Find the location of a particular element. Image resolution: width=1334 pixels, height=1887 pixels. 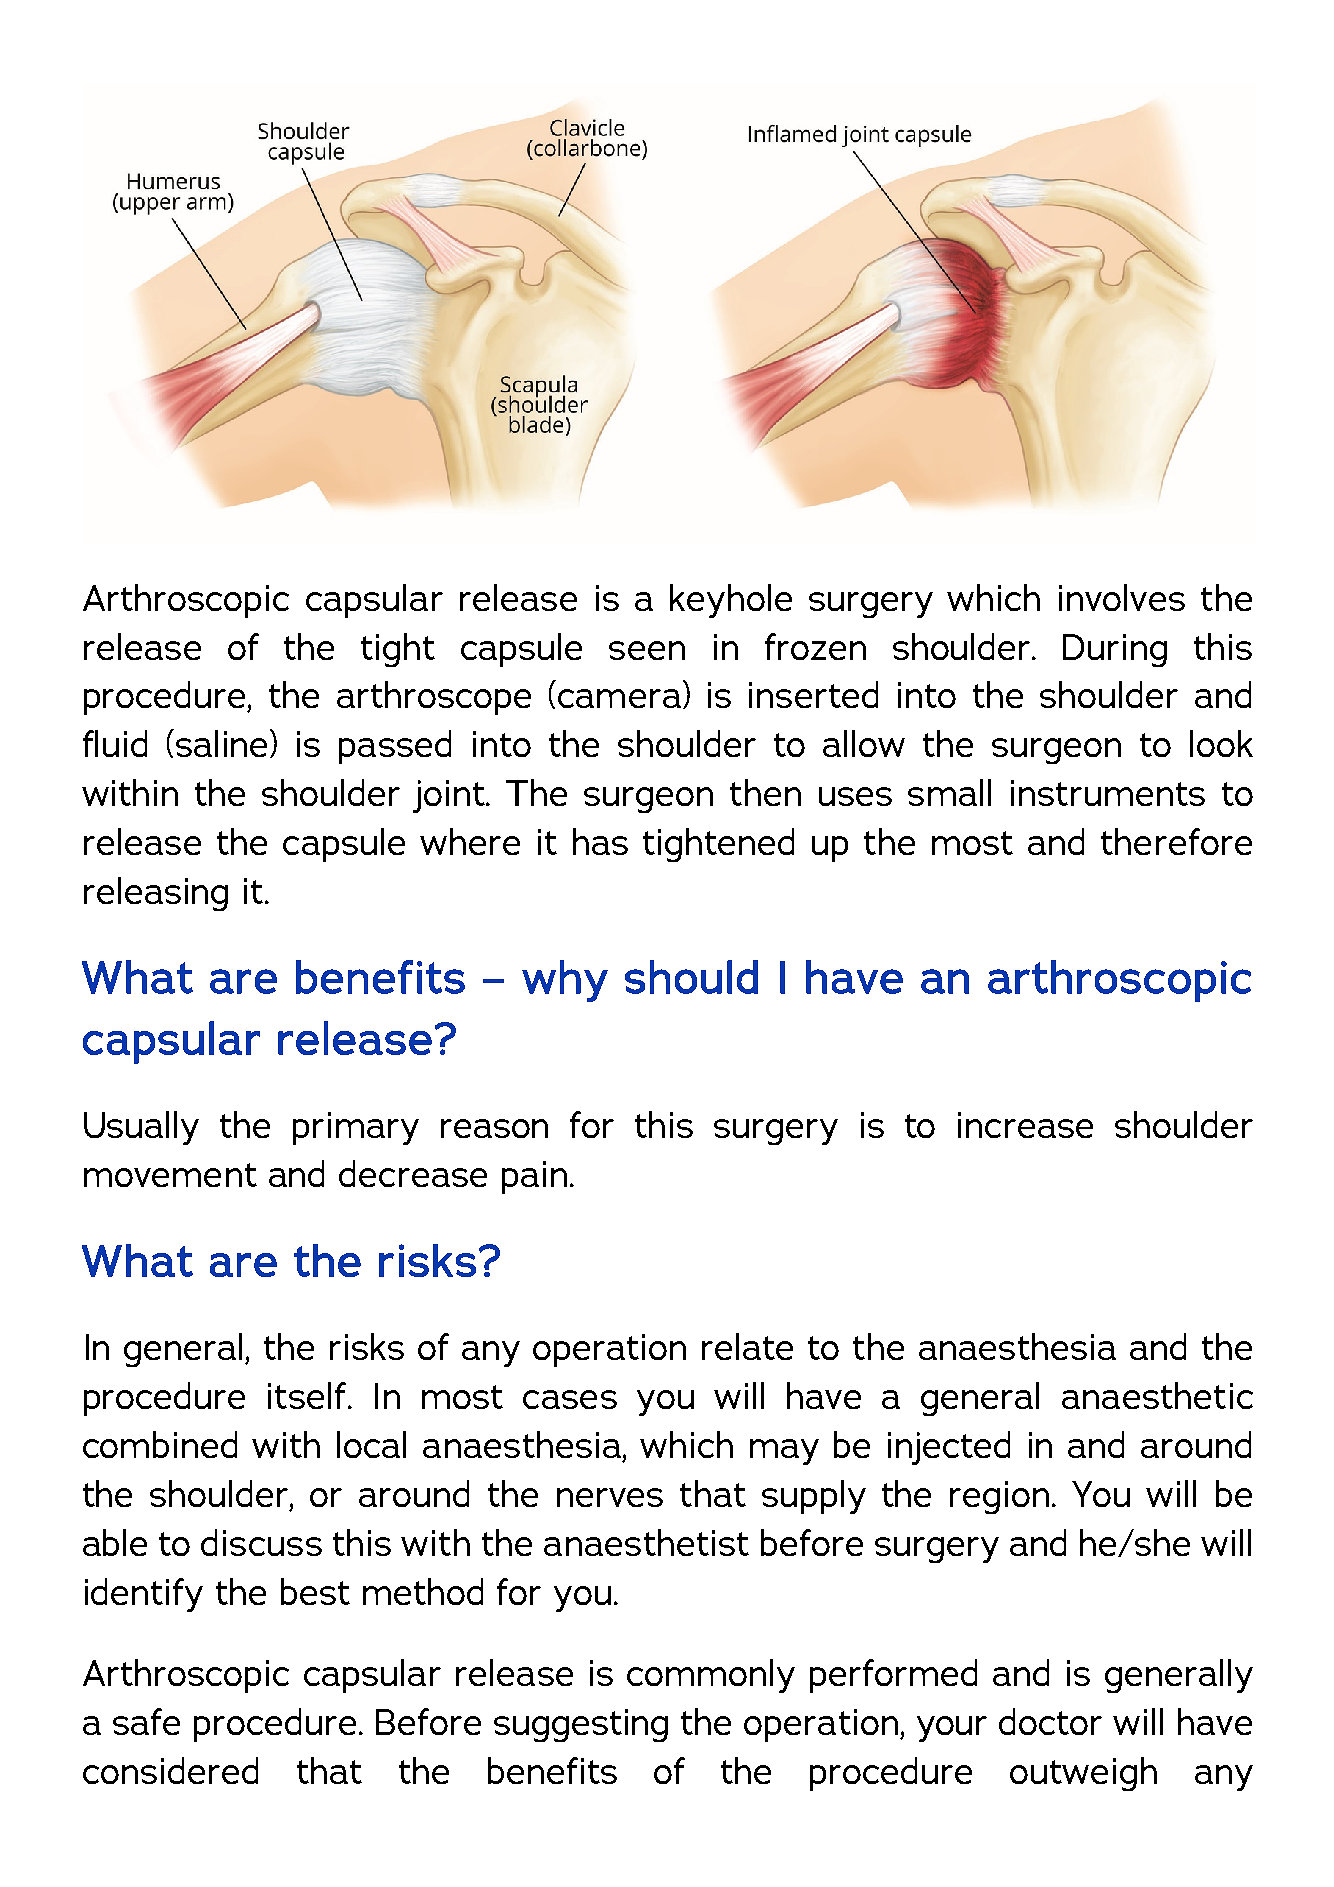

pain is located at coordinates (534, 1177).
